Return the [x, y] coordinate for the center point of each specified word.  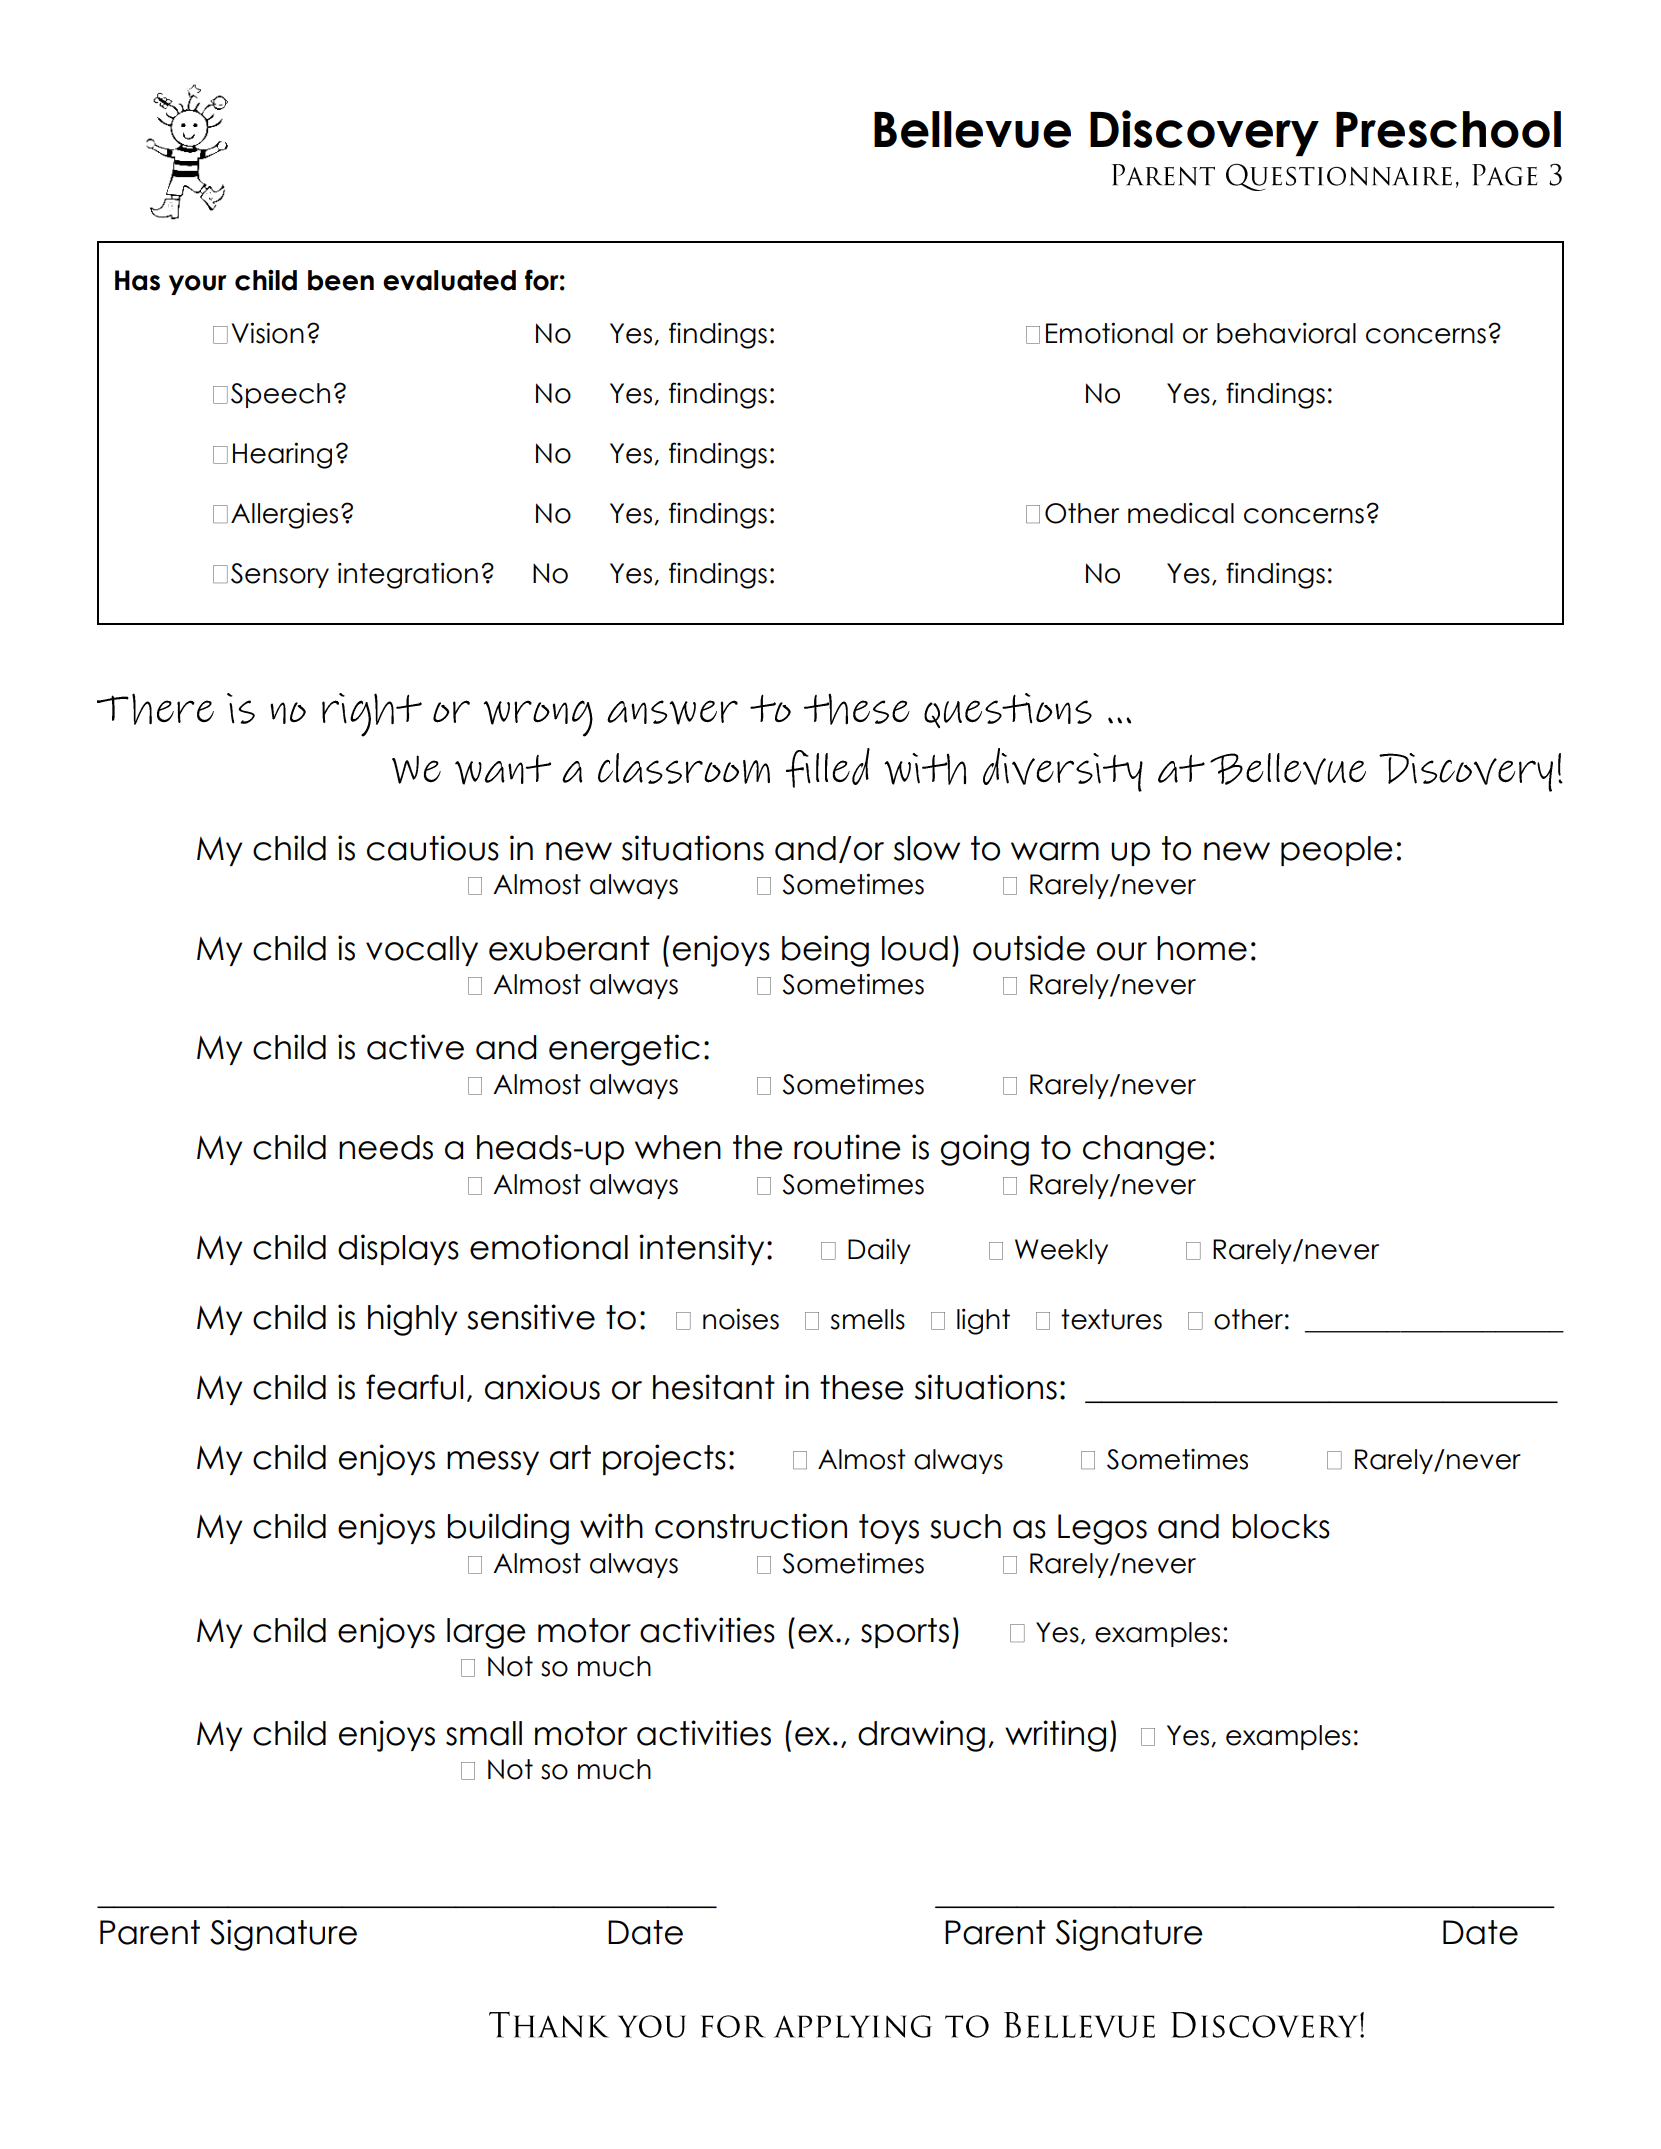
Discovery [1204, 133]
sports [905, 1633]
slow [927, 848]
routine [847, 1147]
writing [1055, 1736]
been [341, 280]
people [1337, 851]
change [1144, 1150]
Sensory [280, 575]
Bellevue [972, 129]
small [484, 1733]
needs [386, 1147]
